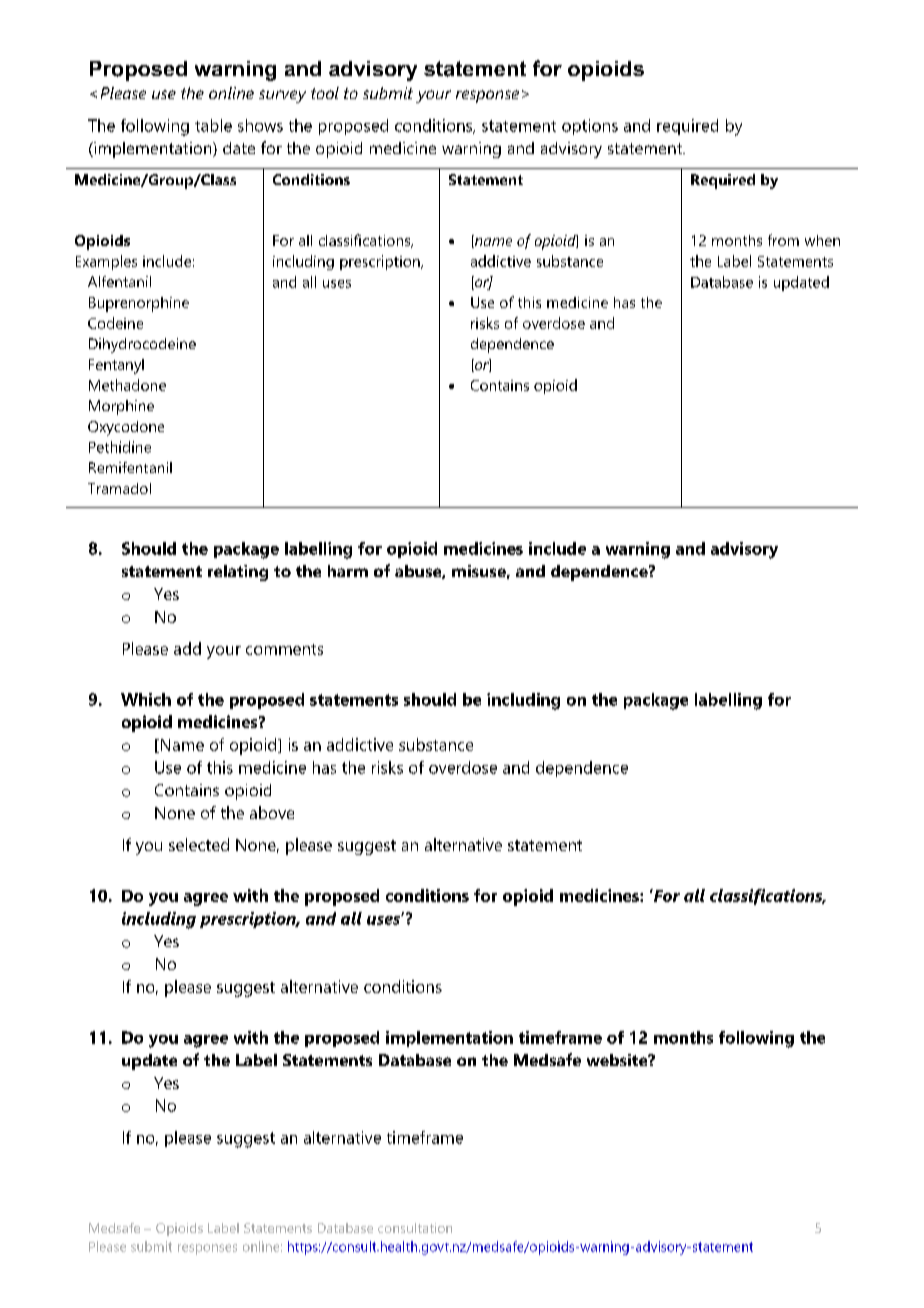  Describe the element at coordinates (590, 127) in the page. I see `options` at that location.
